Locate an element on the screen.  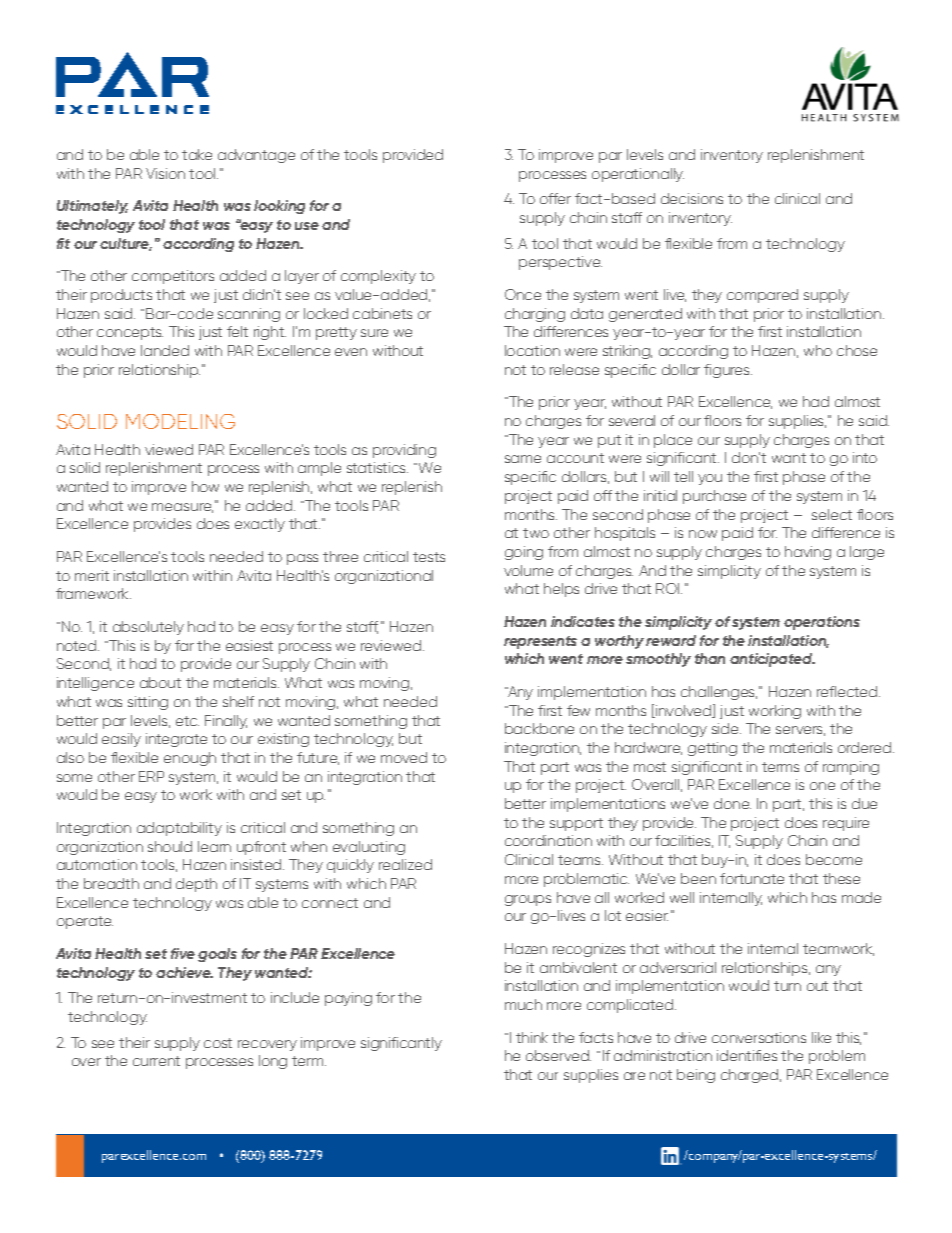
how is located at coordinates (205, 486).
